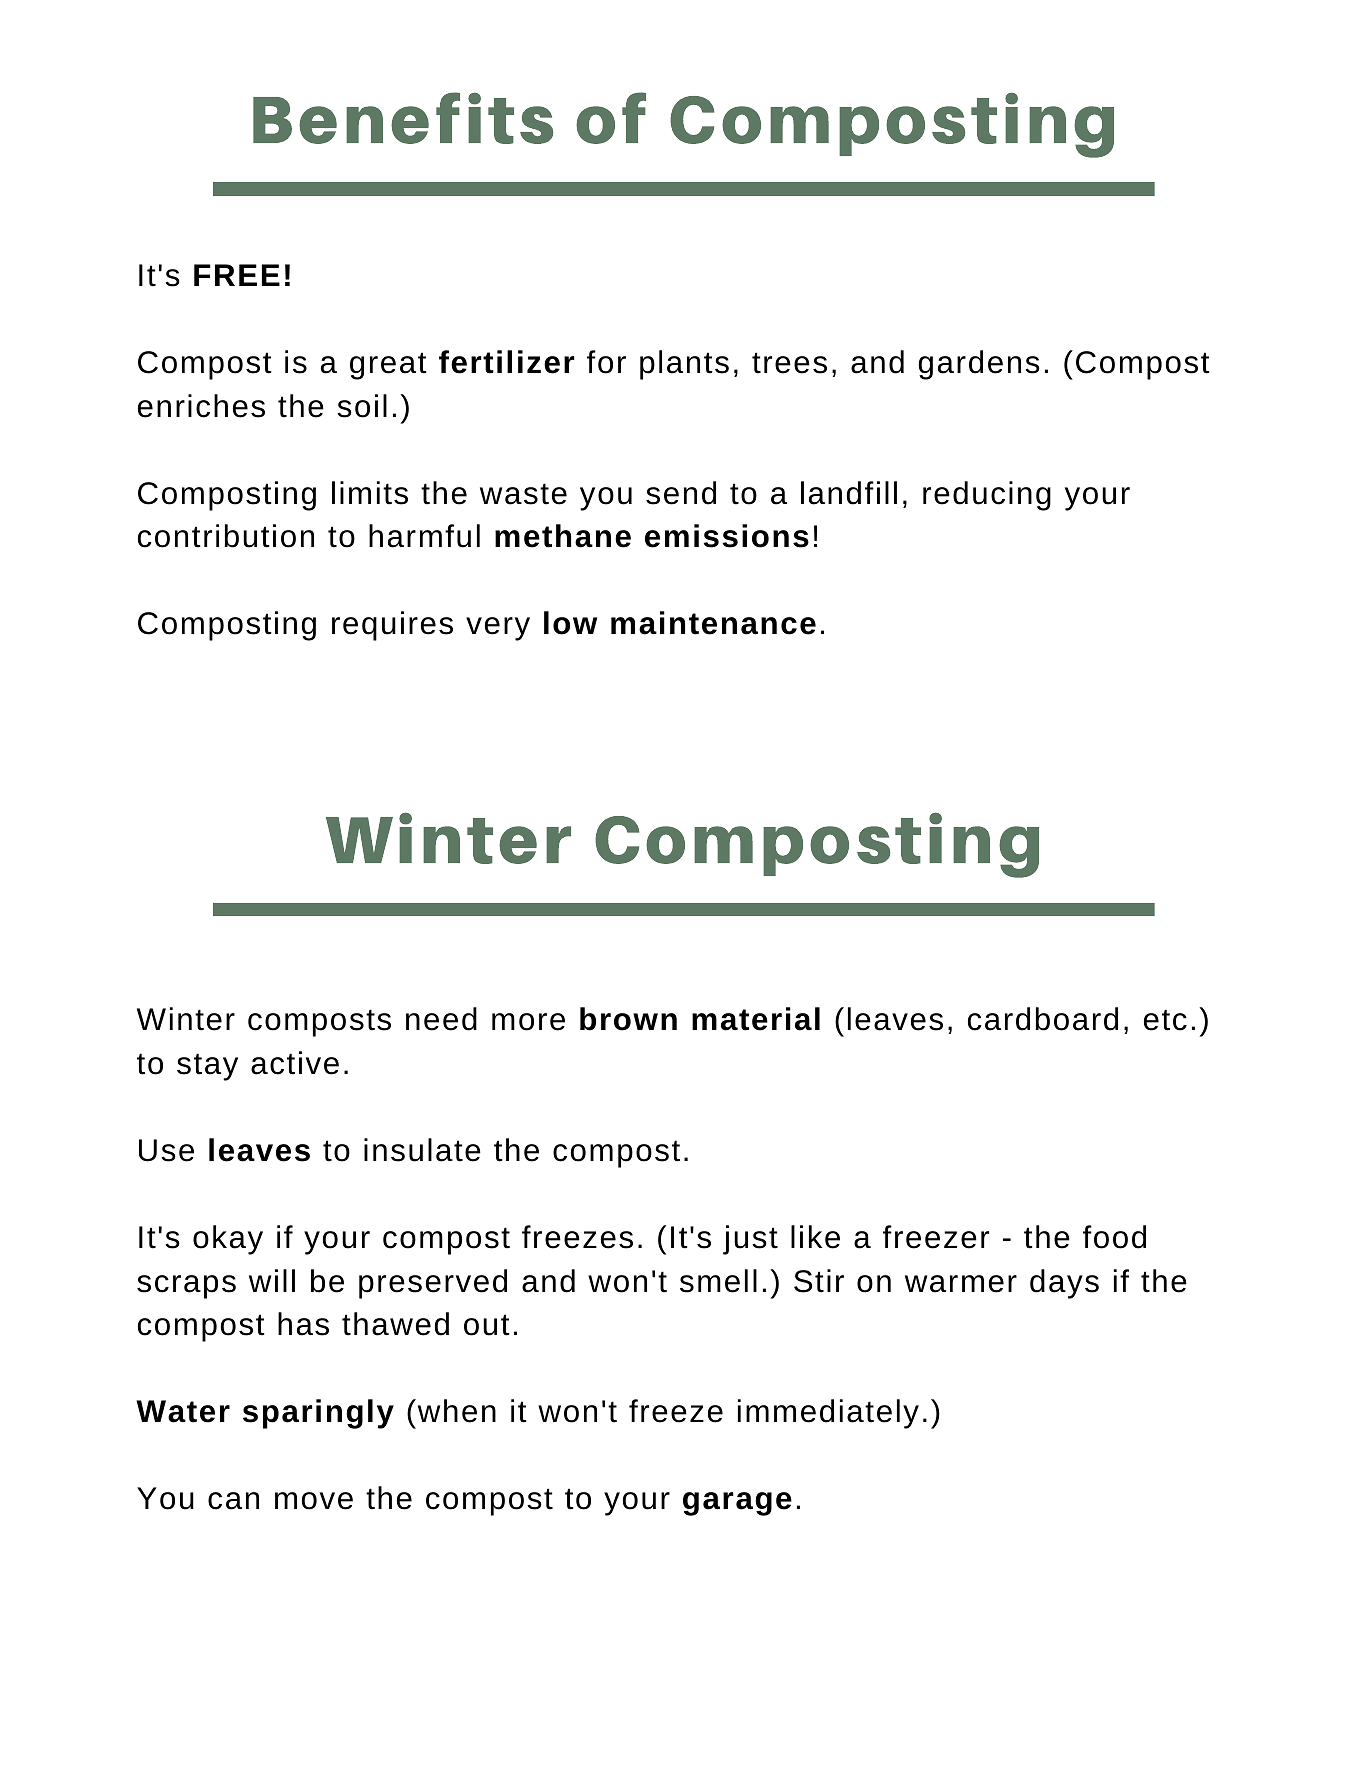 Image resolution: width=1367 pixels, height=1769 pixels. I want to click on move, so click(314, 1501).
